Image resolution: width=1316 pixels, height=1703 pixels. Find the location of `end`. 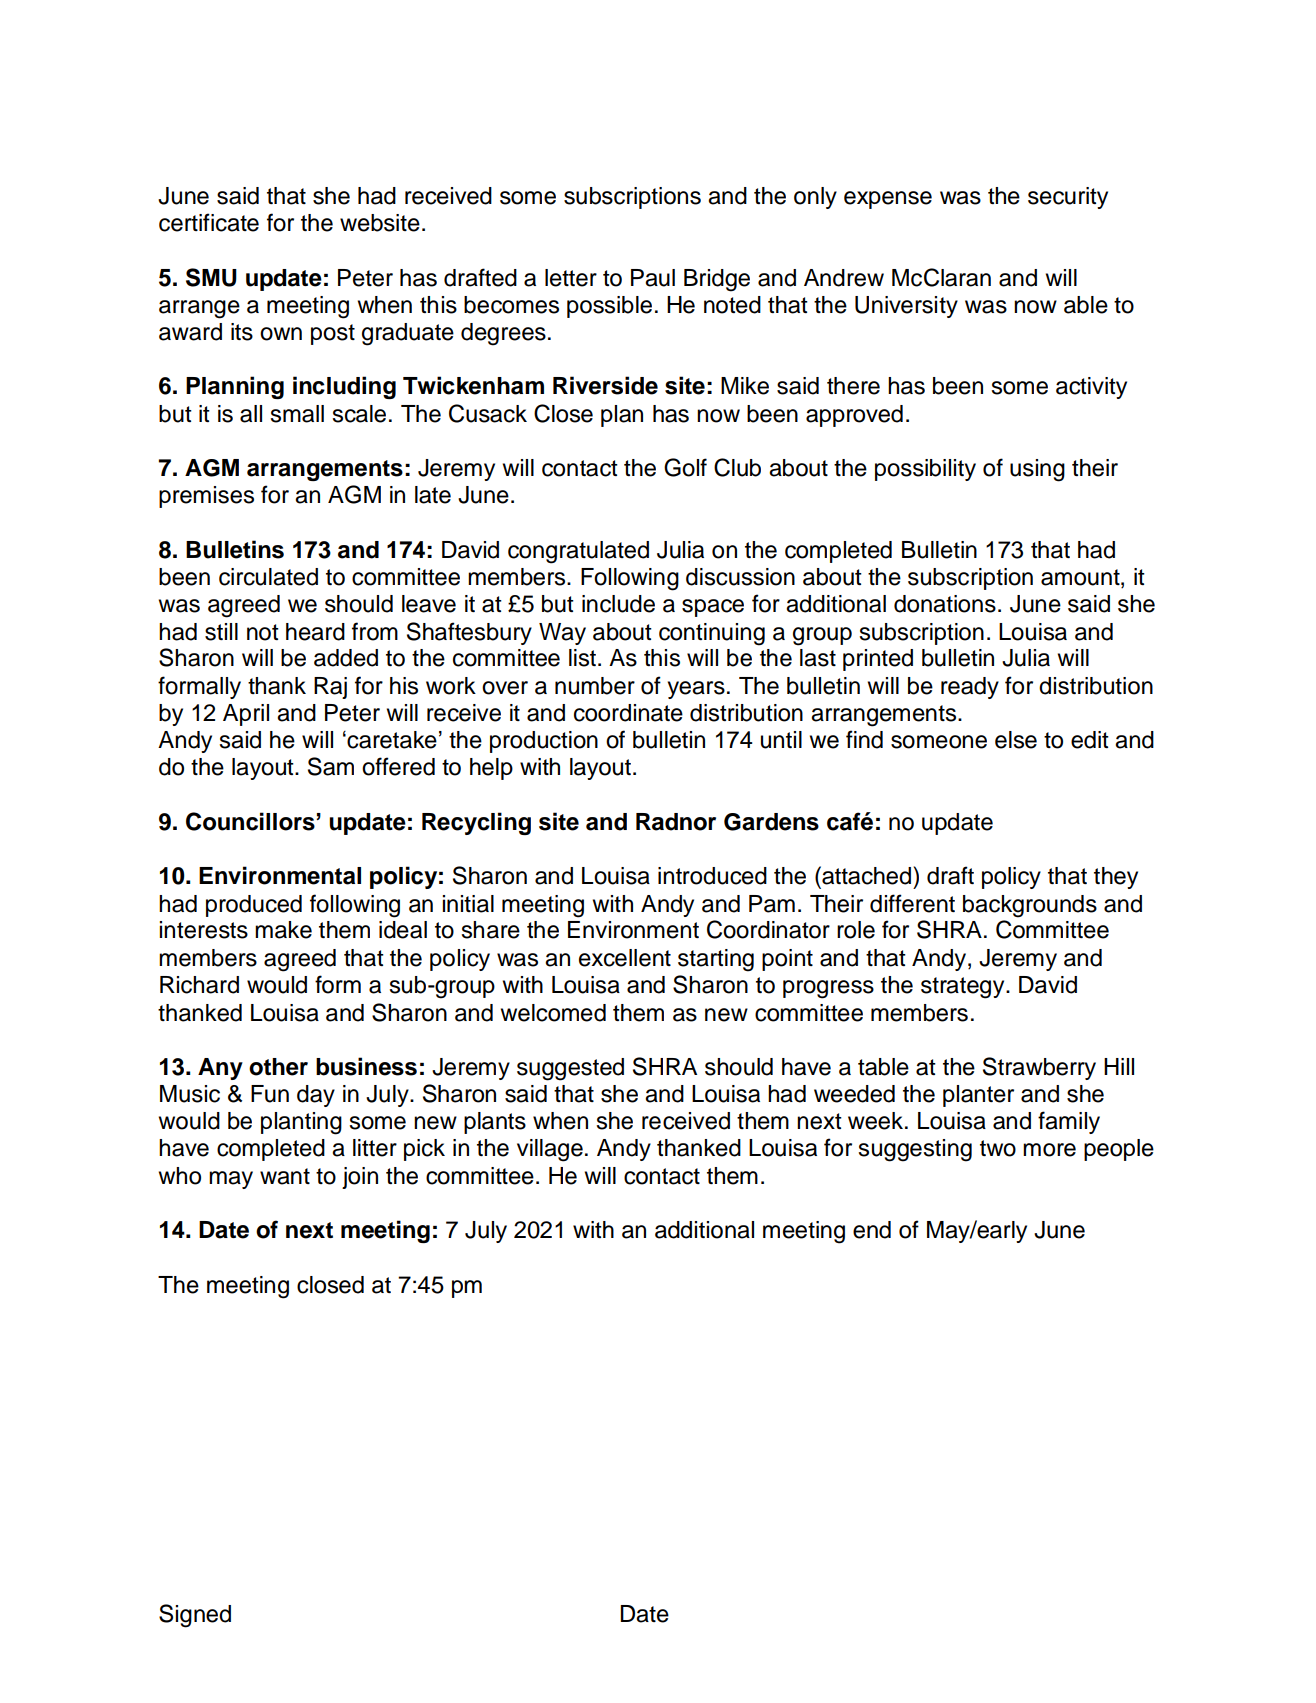

end is located at coordinates (872, 1230).
